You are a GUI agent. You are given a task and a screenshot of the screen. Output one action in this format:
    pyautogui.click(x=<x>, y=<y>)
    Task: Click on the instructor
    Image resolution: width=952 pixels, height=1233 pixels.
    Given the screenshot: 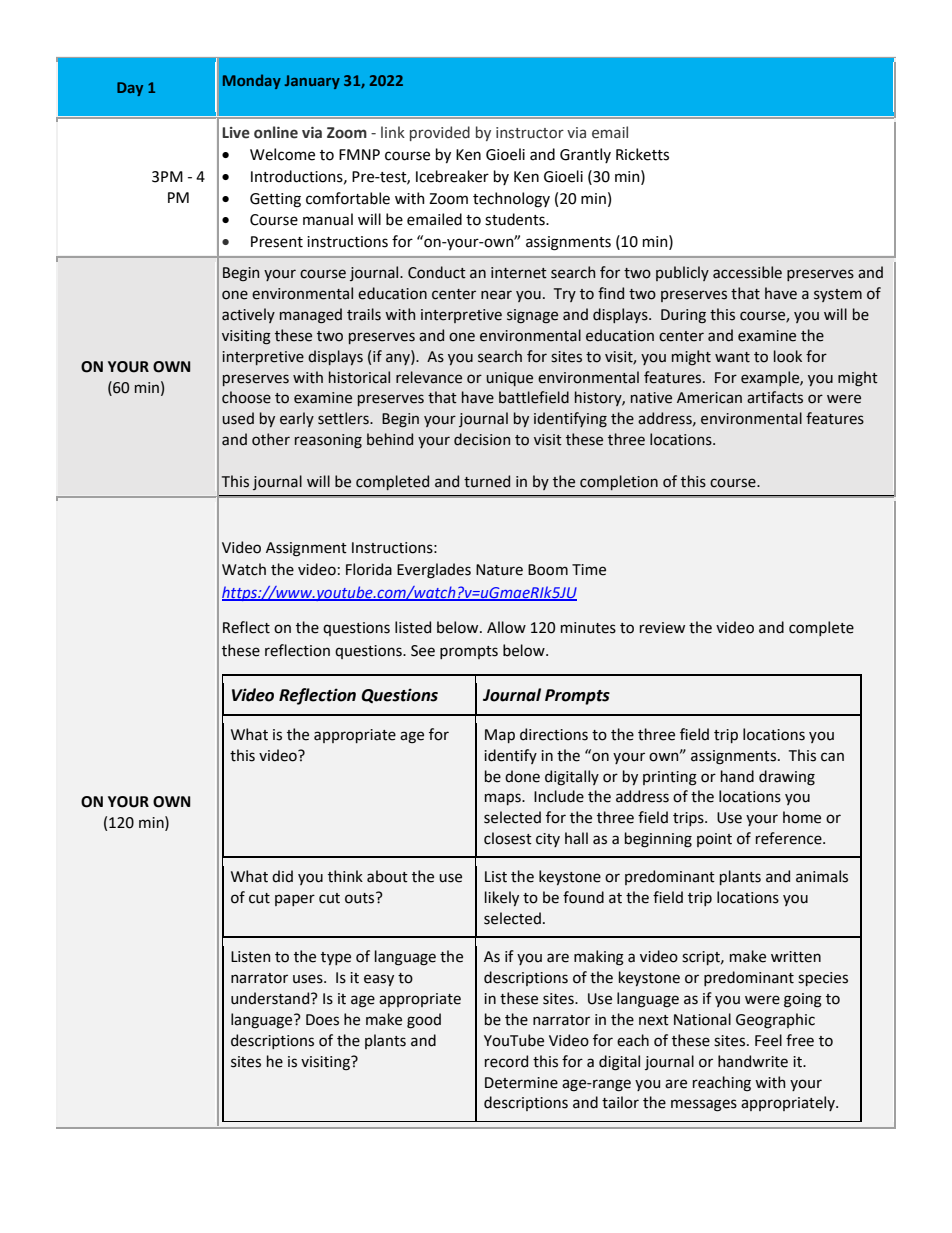 What is the action you would take?
    pyautogui.click(x=530, y=133)
